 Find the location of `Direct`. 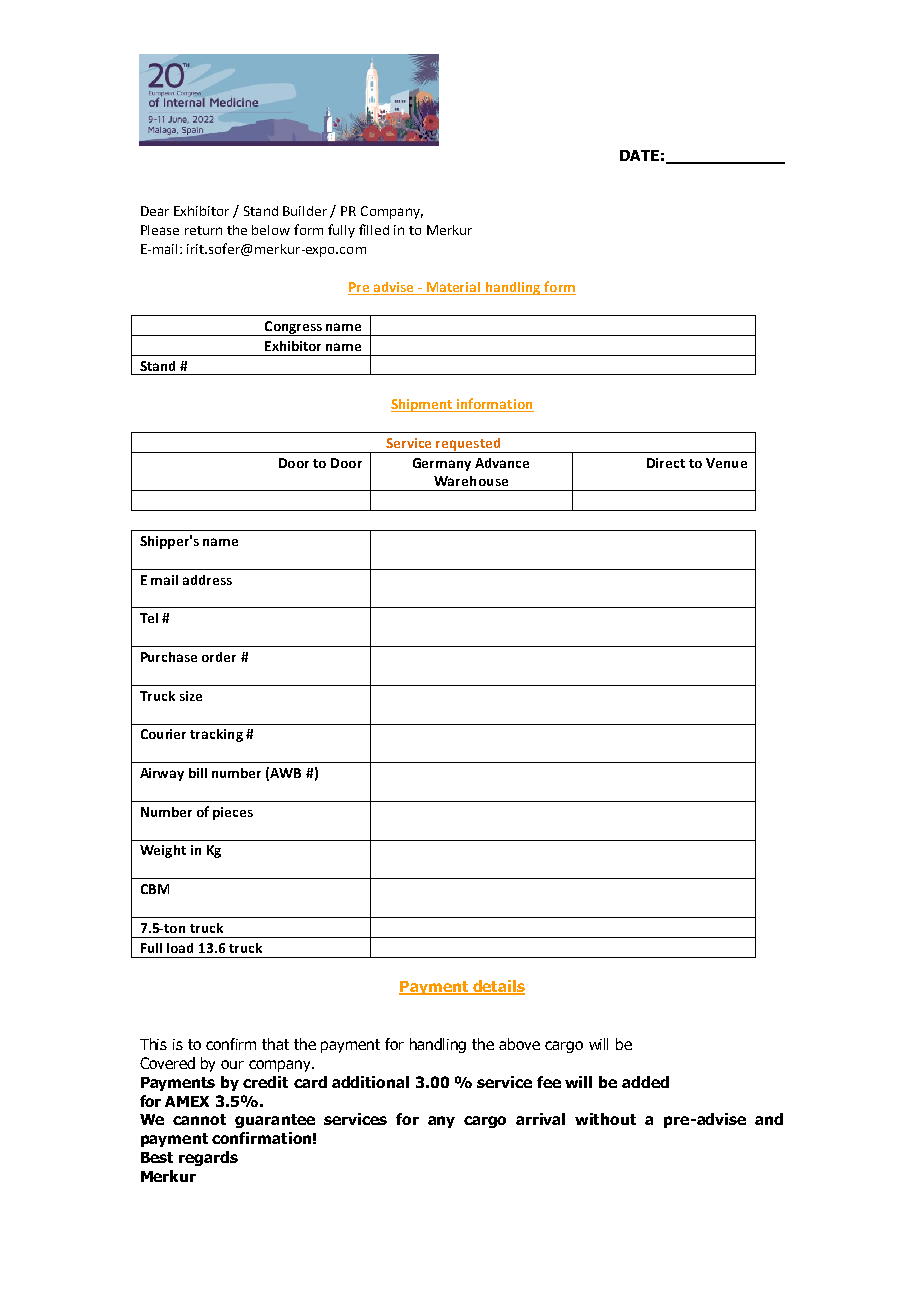

Direct is located at coordinates (666, 463).
